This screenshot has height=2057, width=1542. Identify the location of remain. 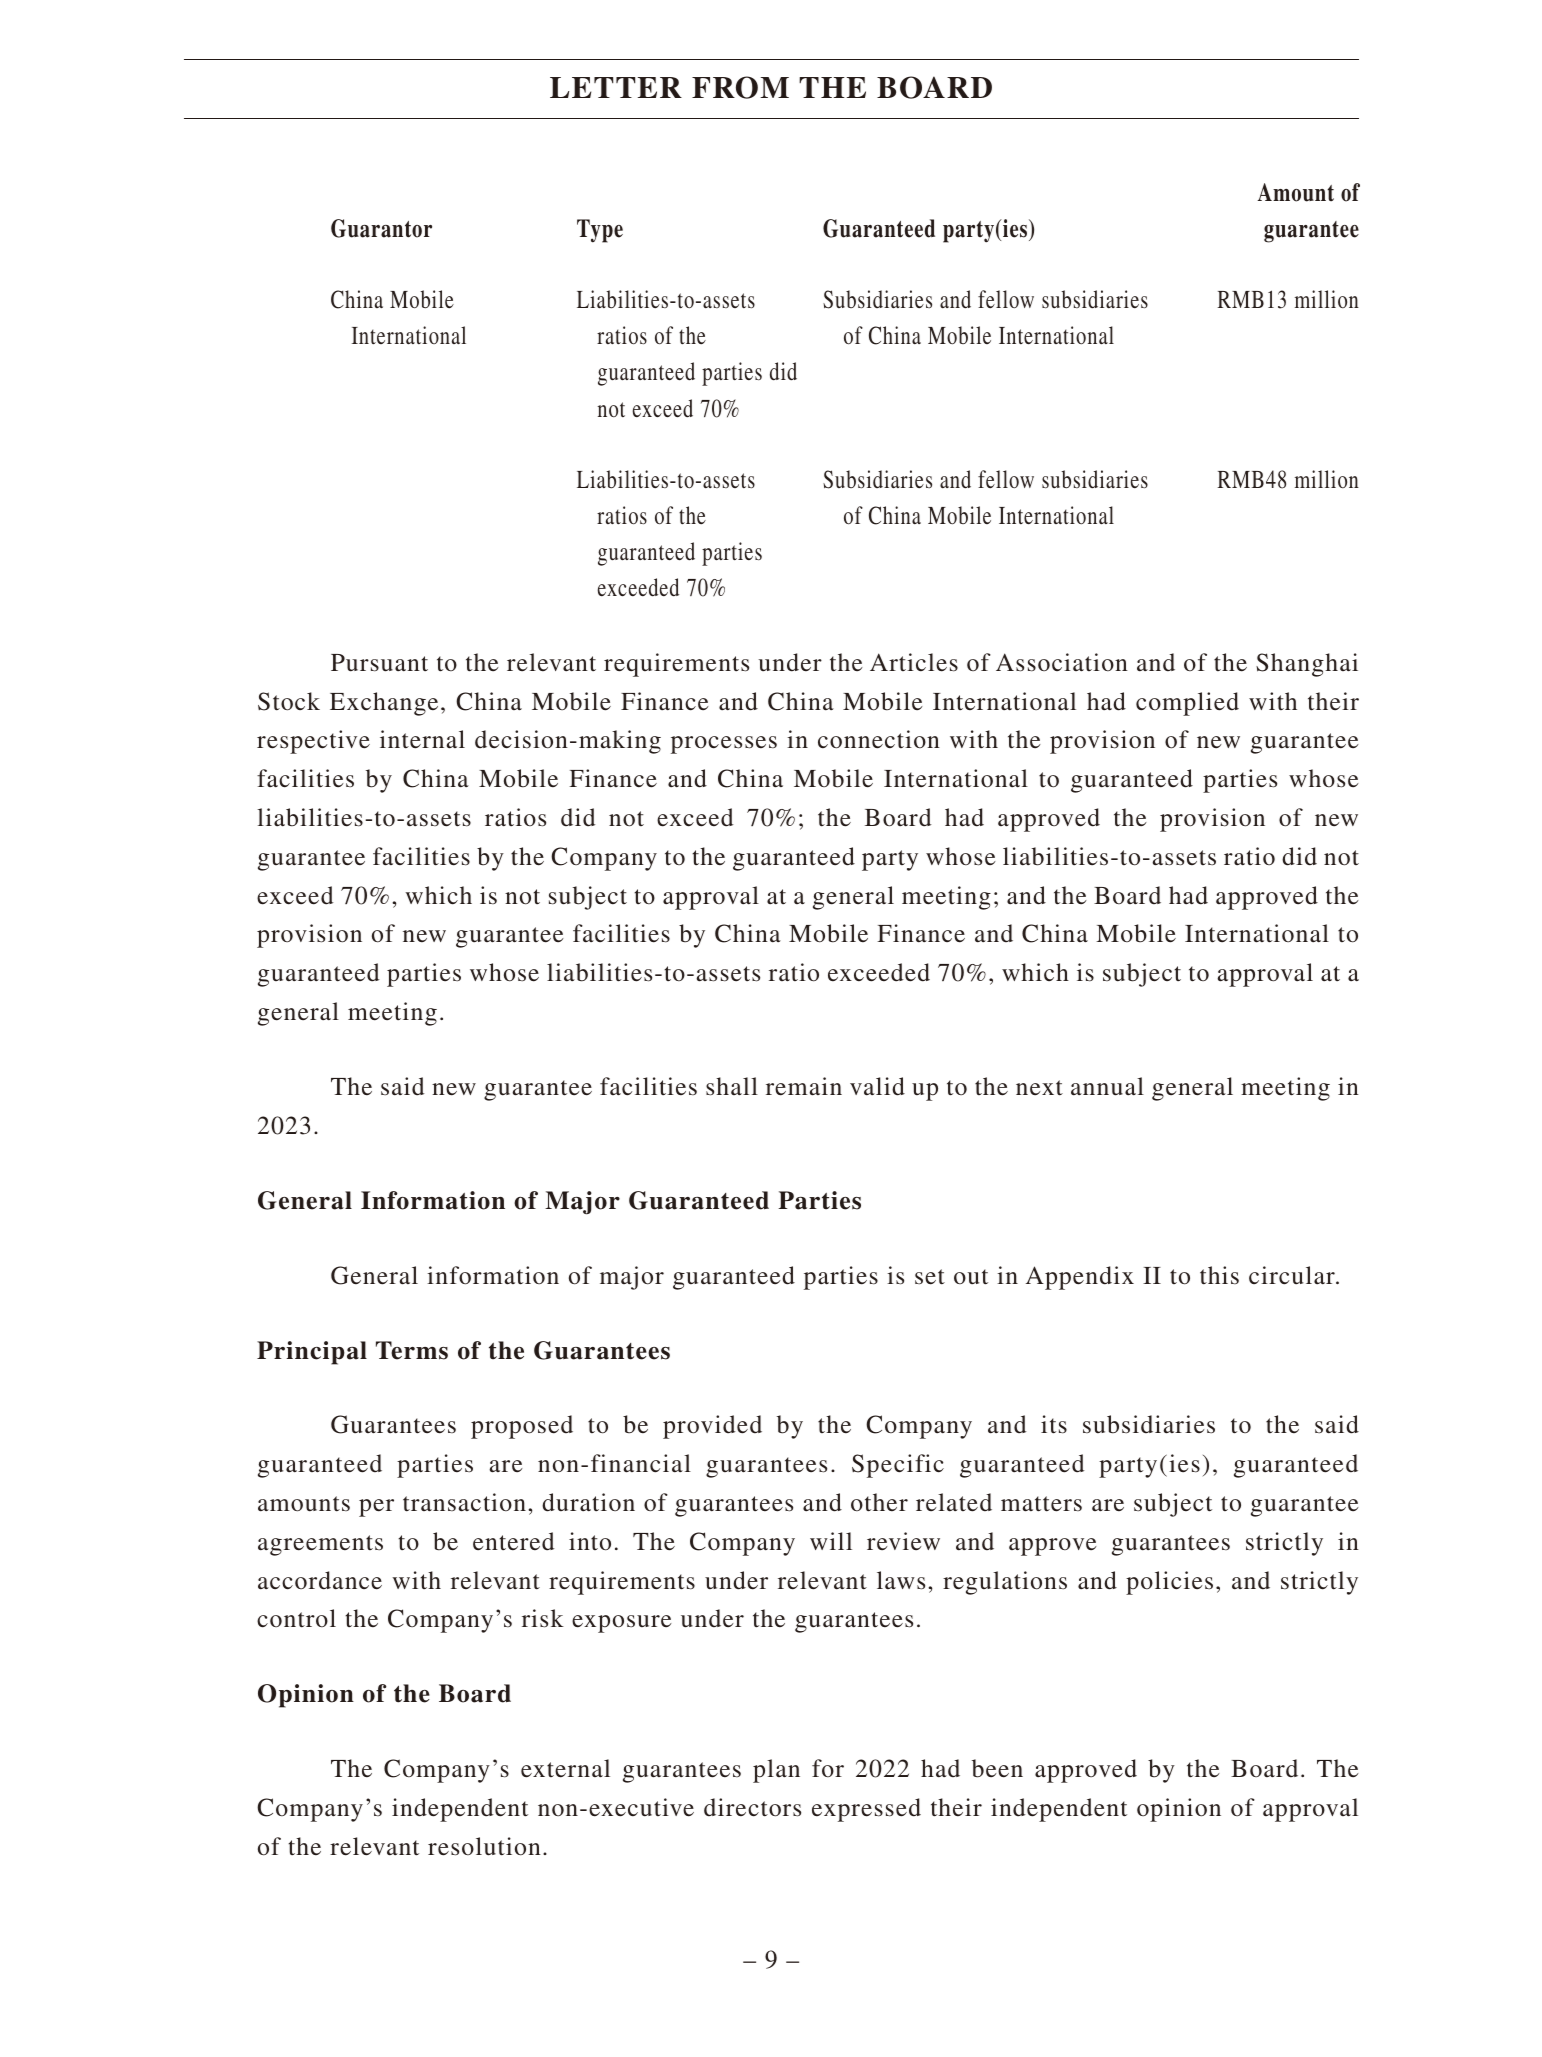
(804, 1086).
